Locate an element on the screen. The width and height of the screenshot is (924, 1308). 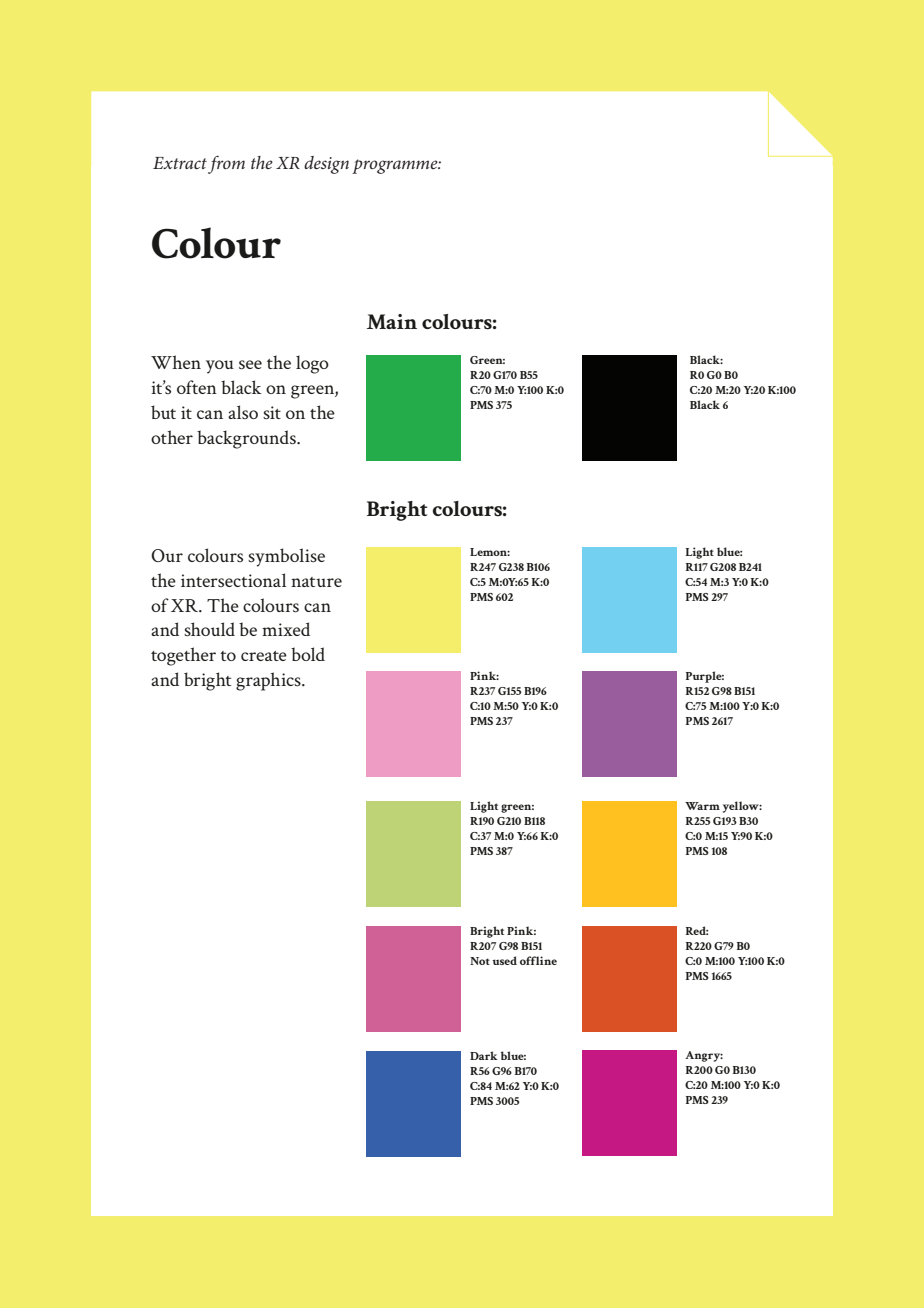
from is located at coordinates (226, 164).
